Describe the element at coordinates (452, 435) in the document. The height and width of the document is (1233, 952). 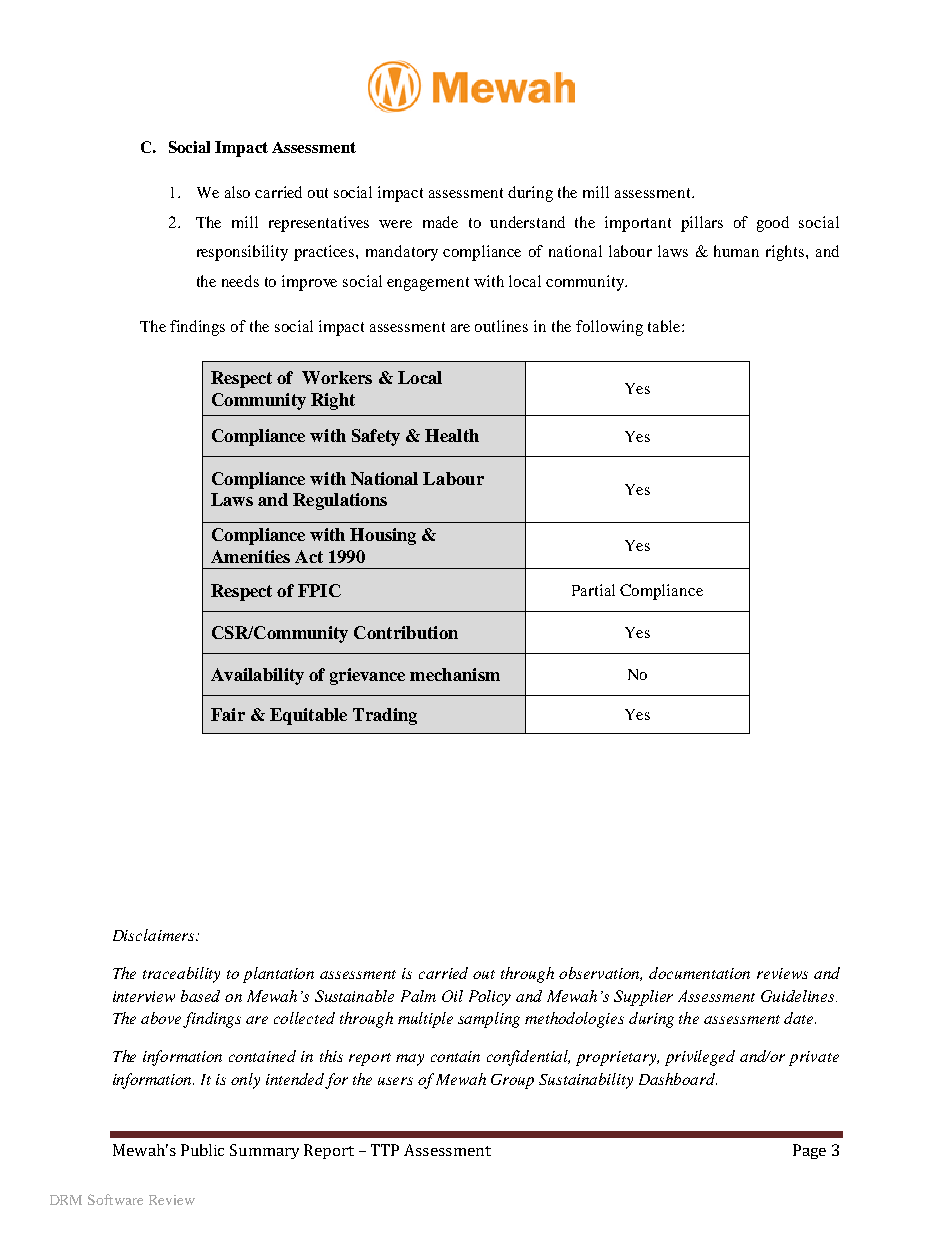
I see `Health` at that location.
